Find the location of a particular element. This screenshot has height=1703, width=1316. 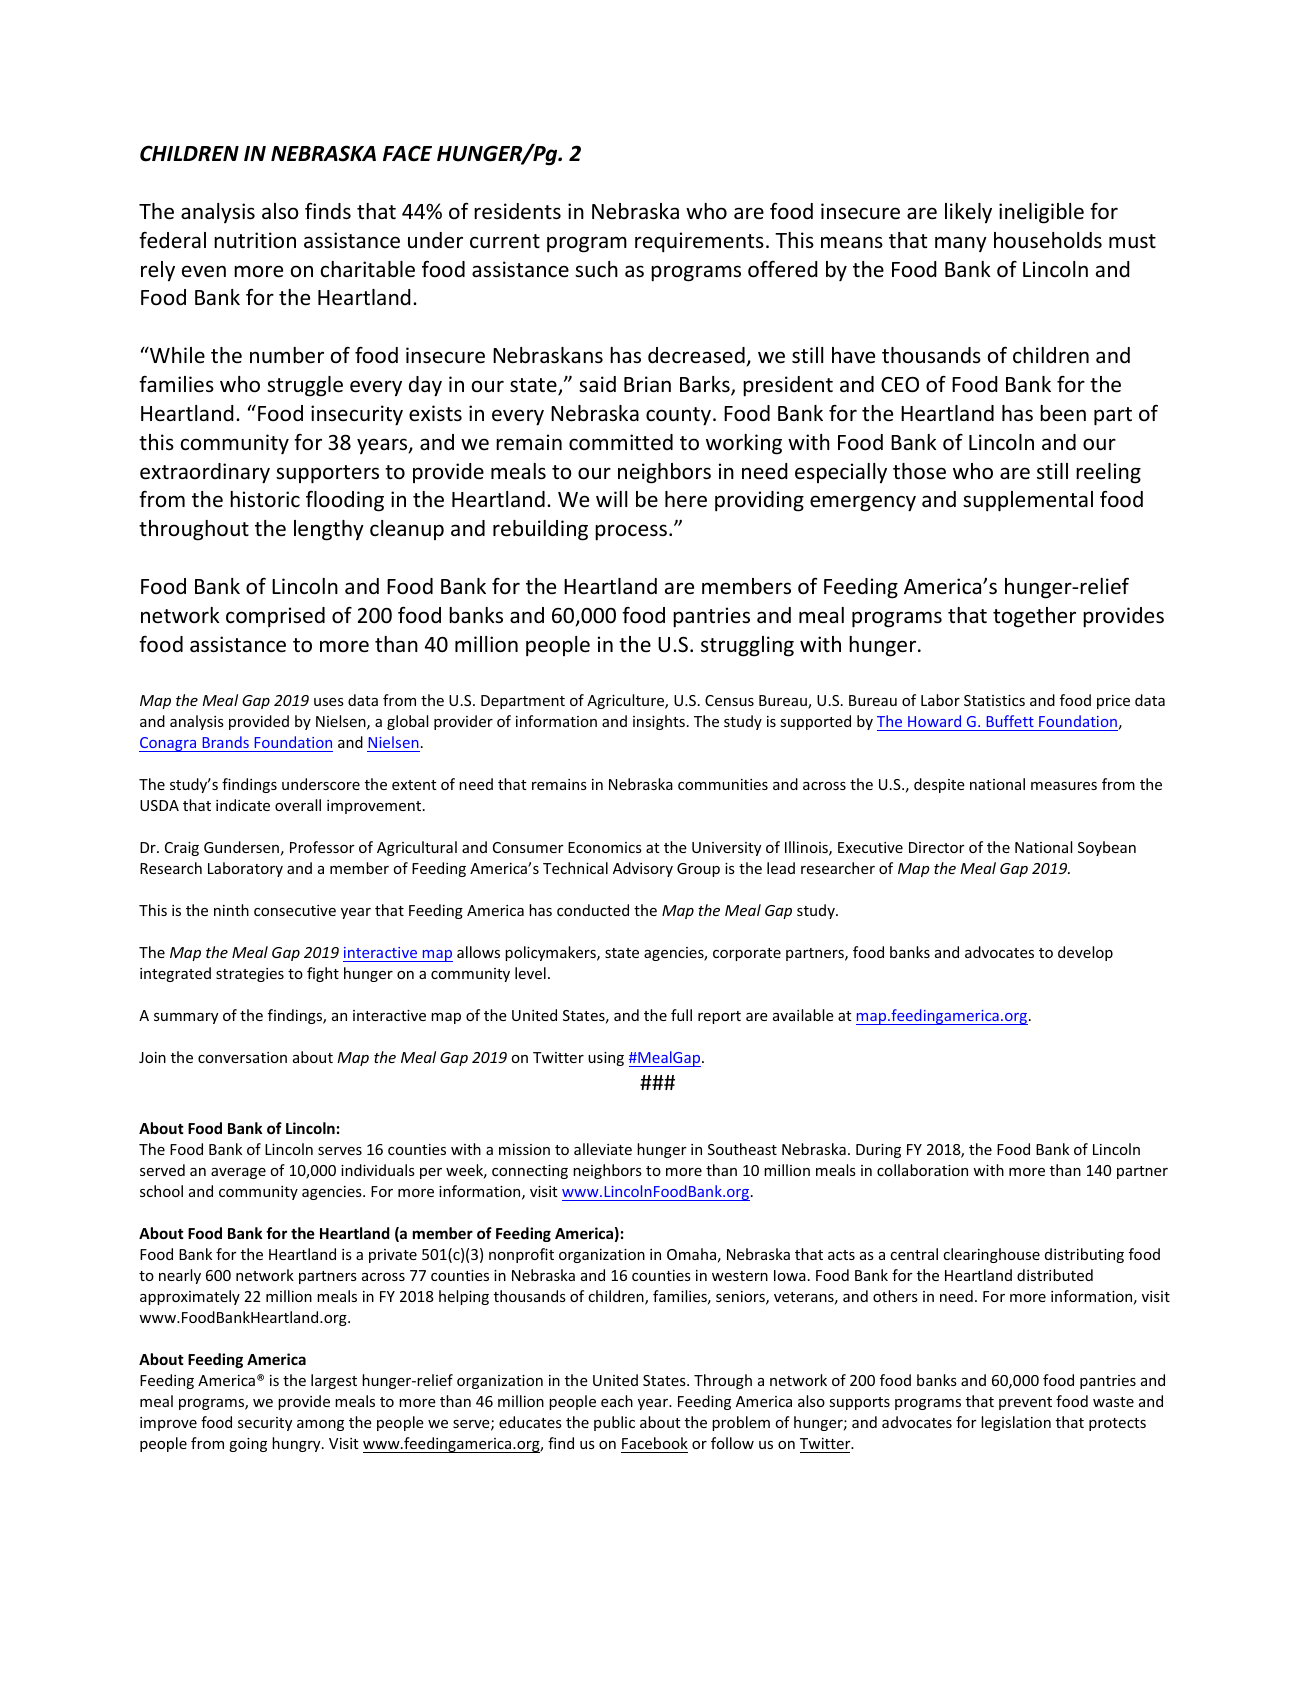

Economics is located at coordinates (605, 847).
